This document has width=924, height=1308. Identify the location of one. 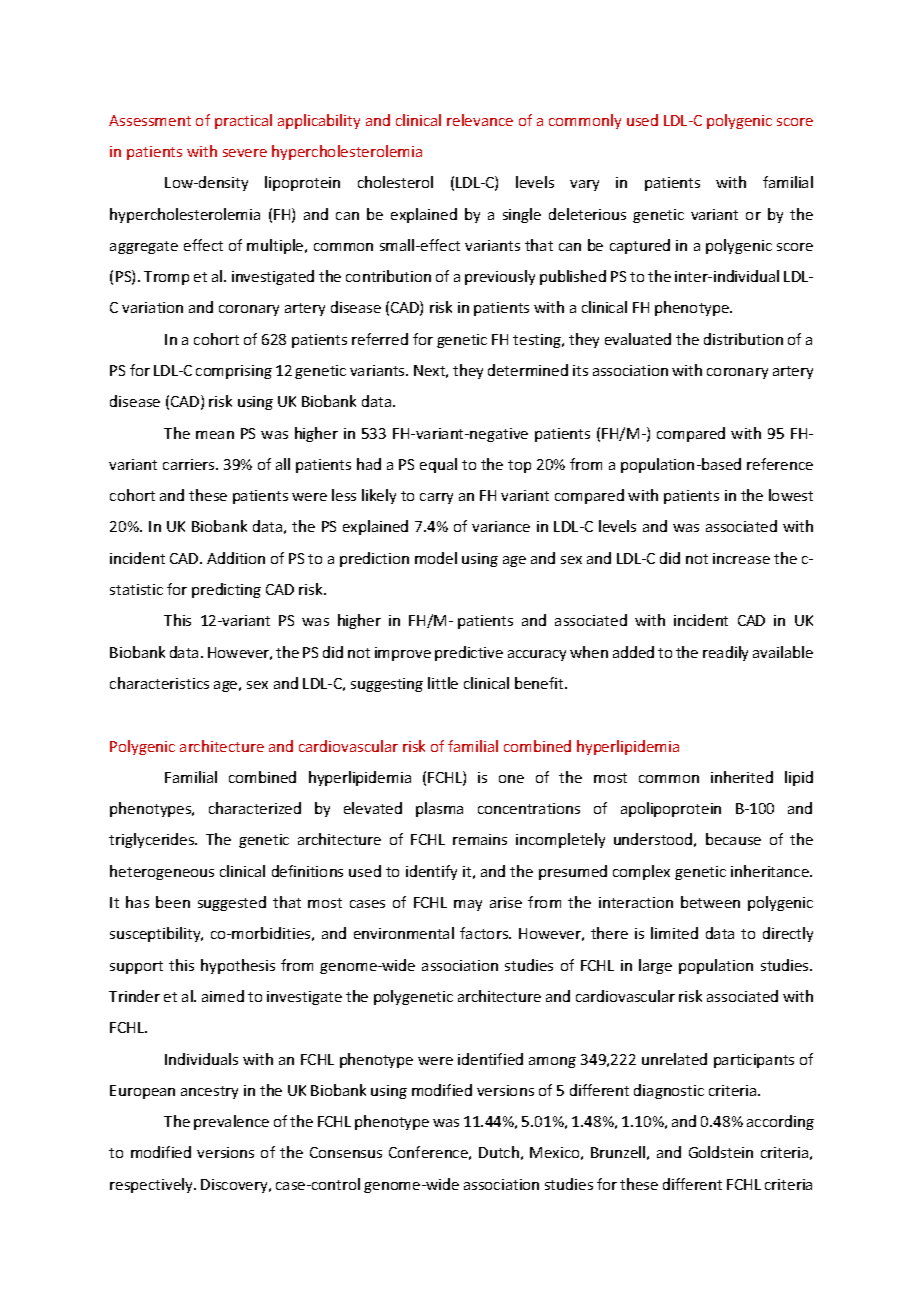
(511, 779).
